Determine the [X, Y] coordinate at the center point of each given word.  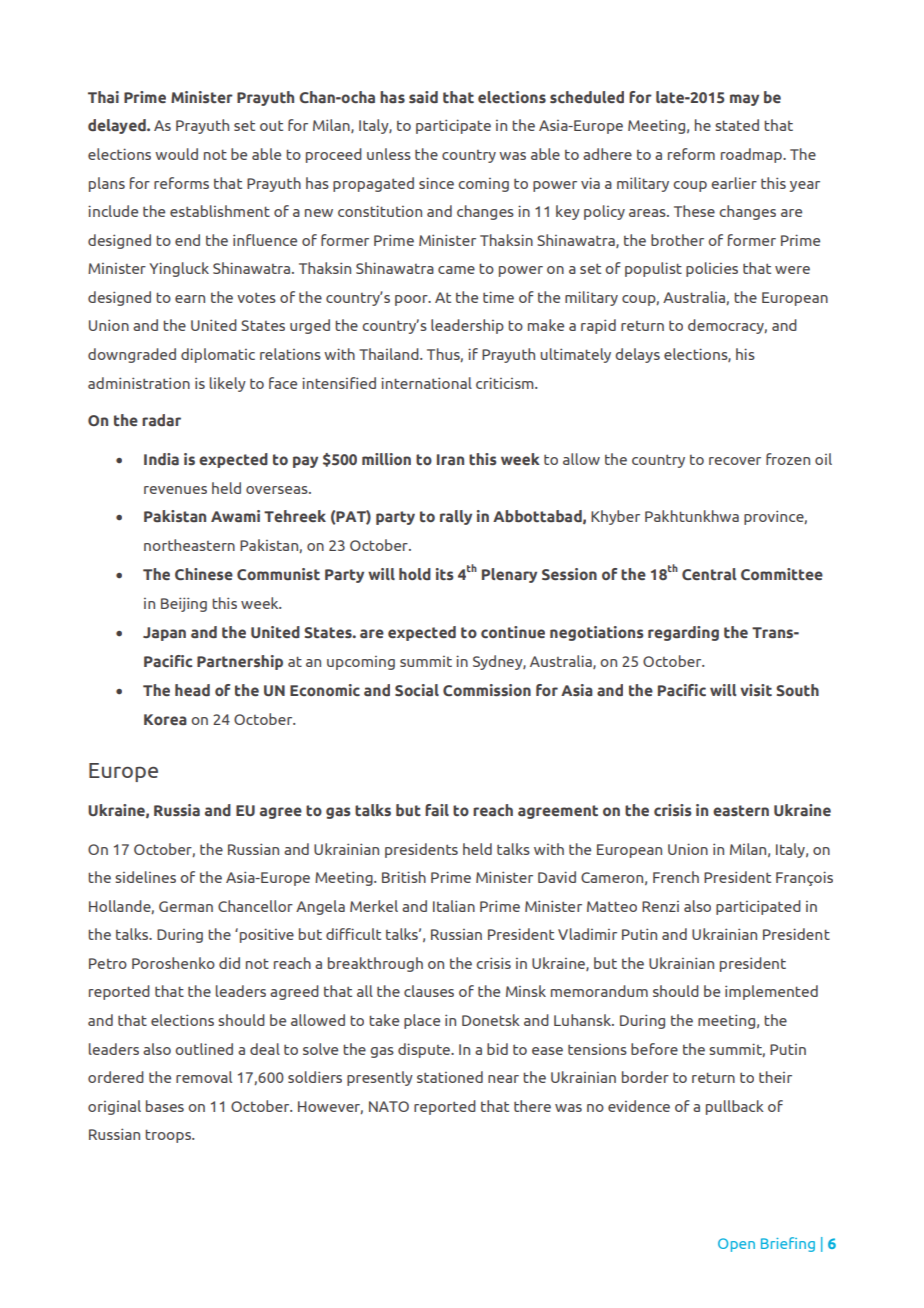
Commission [487, 690]
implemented [771, 992]
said [423, 97]
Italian [454, 906]
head [192, 690]
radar [161, 420]
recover [735, 461]
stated [737, 125]
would [176, 154]
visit [756, 690]
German [186, 906]
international [426, 383]
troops [169, 1136]
